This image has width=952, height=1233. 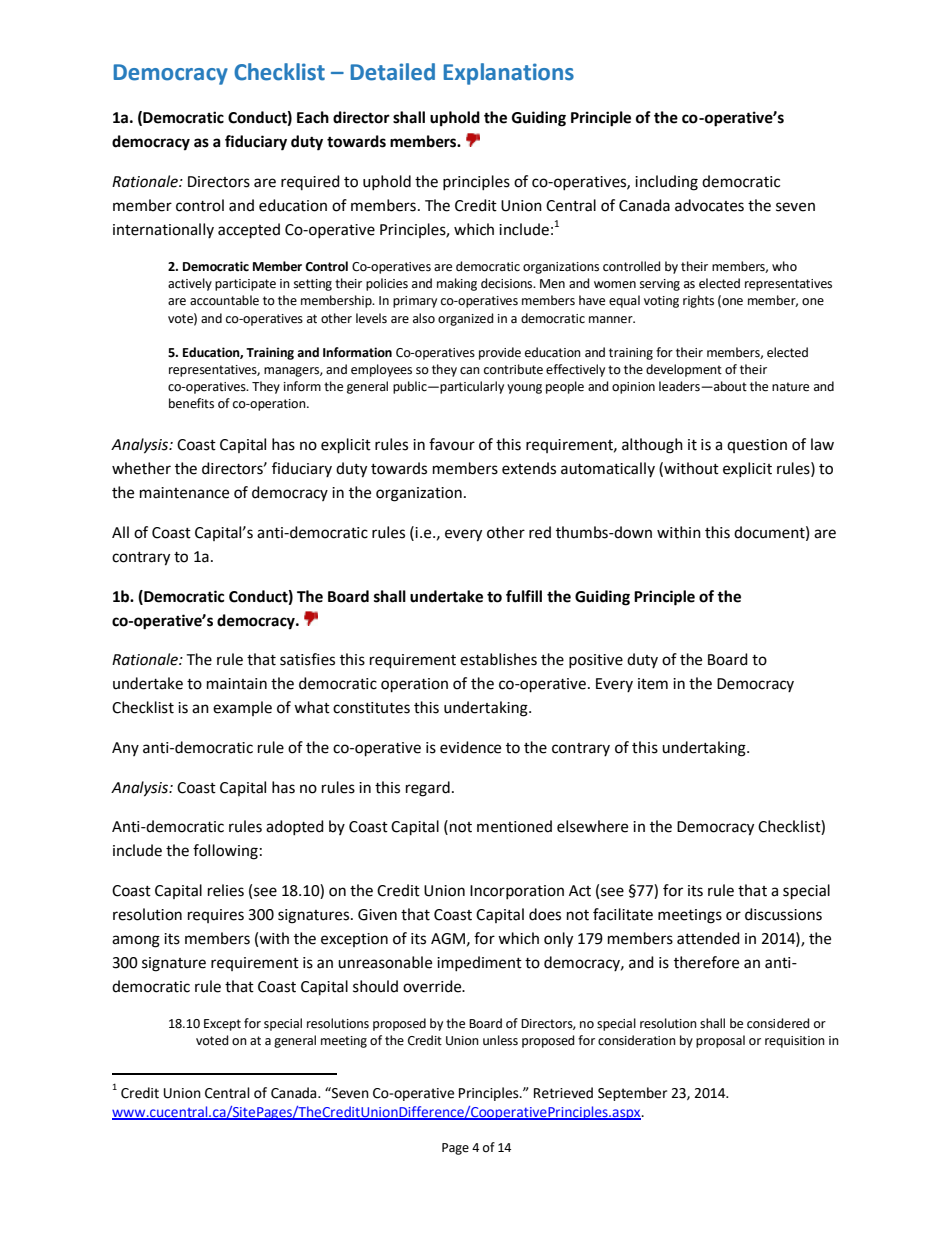 I want to click on Incorporation, so click(x=517, y=892).
